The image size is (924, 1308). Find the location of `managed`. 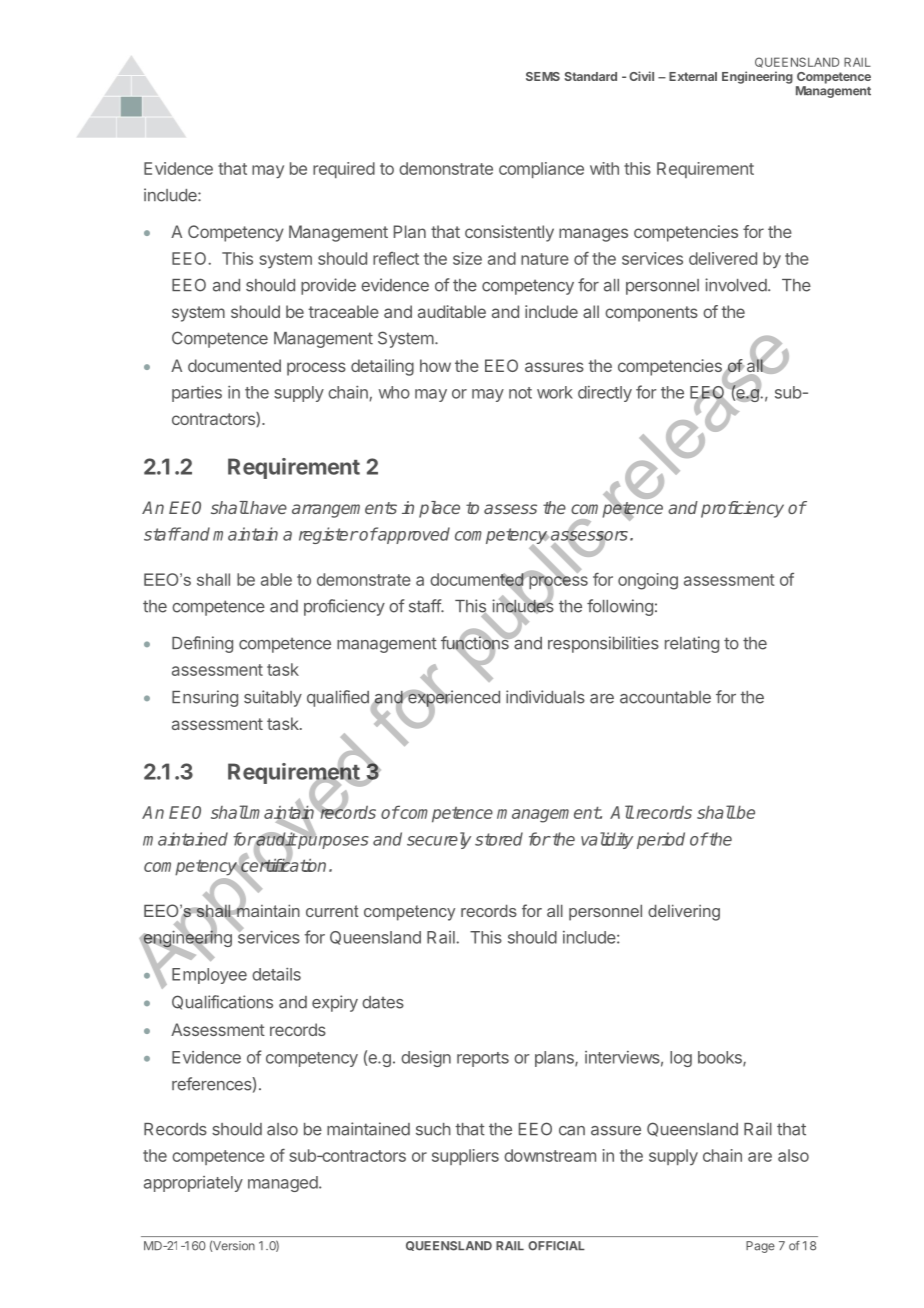

managed is located at coordinates (284, 1184).
